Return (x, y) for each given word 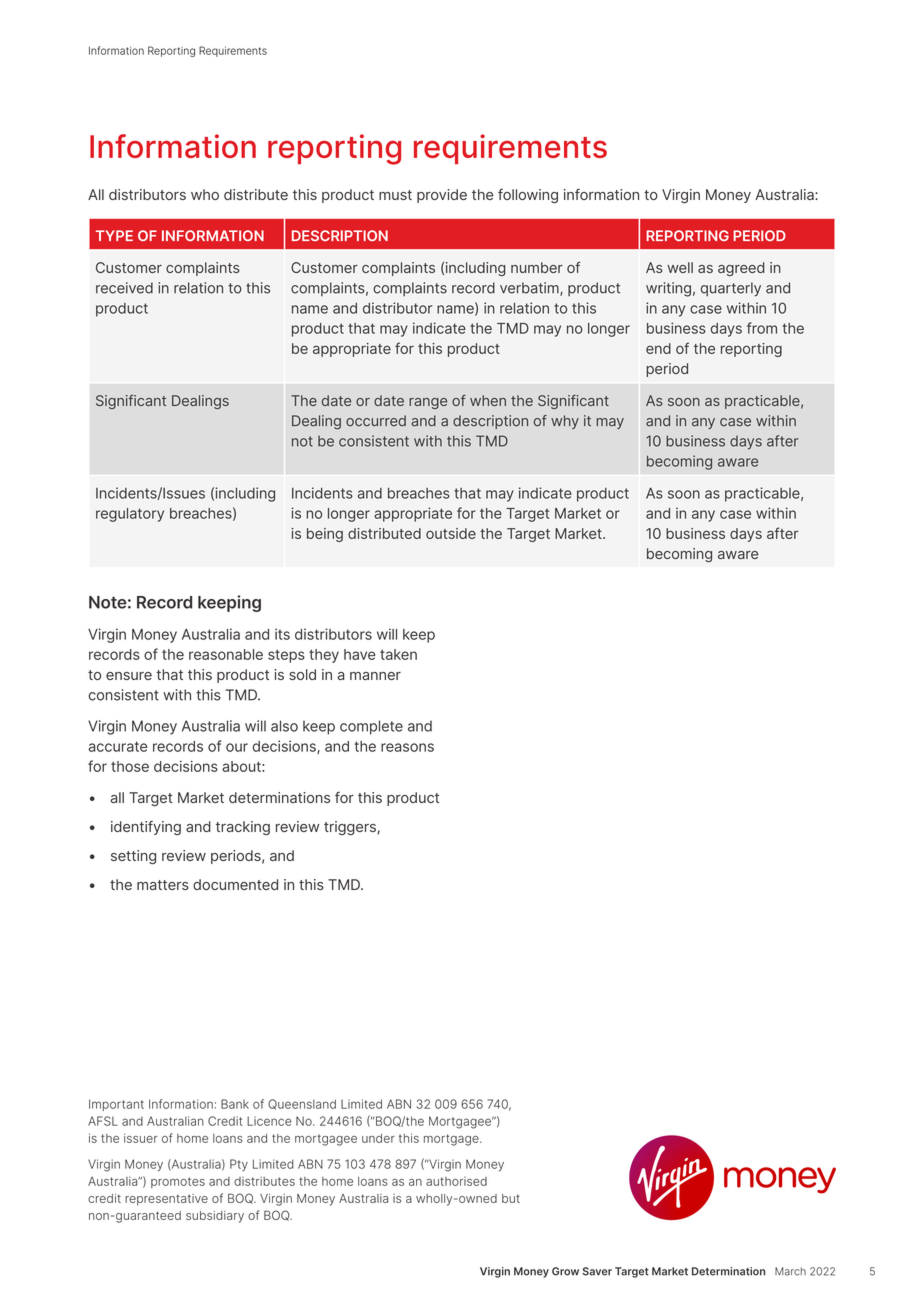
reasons (407, 747)
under (378, 1138)
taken (398, 654)
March (790, 1271)
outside (451, 533)
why (565, 422)
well (680, 267)
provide (442, 196)
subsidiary (215, 1217)
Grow (565, 1271)
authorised (456, 1181)
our (237, 747)
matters (163, 885)
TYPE (114, 235)
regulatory (130, 515)
